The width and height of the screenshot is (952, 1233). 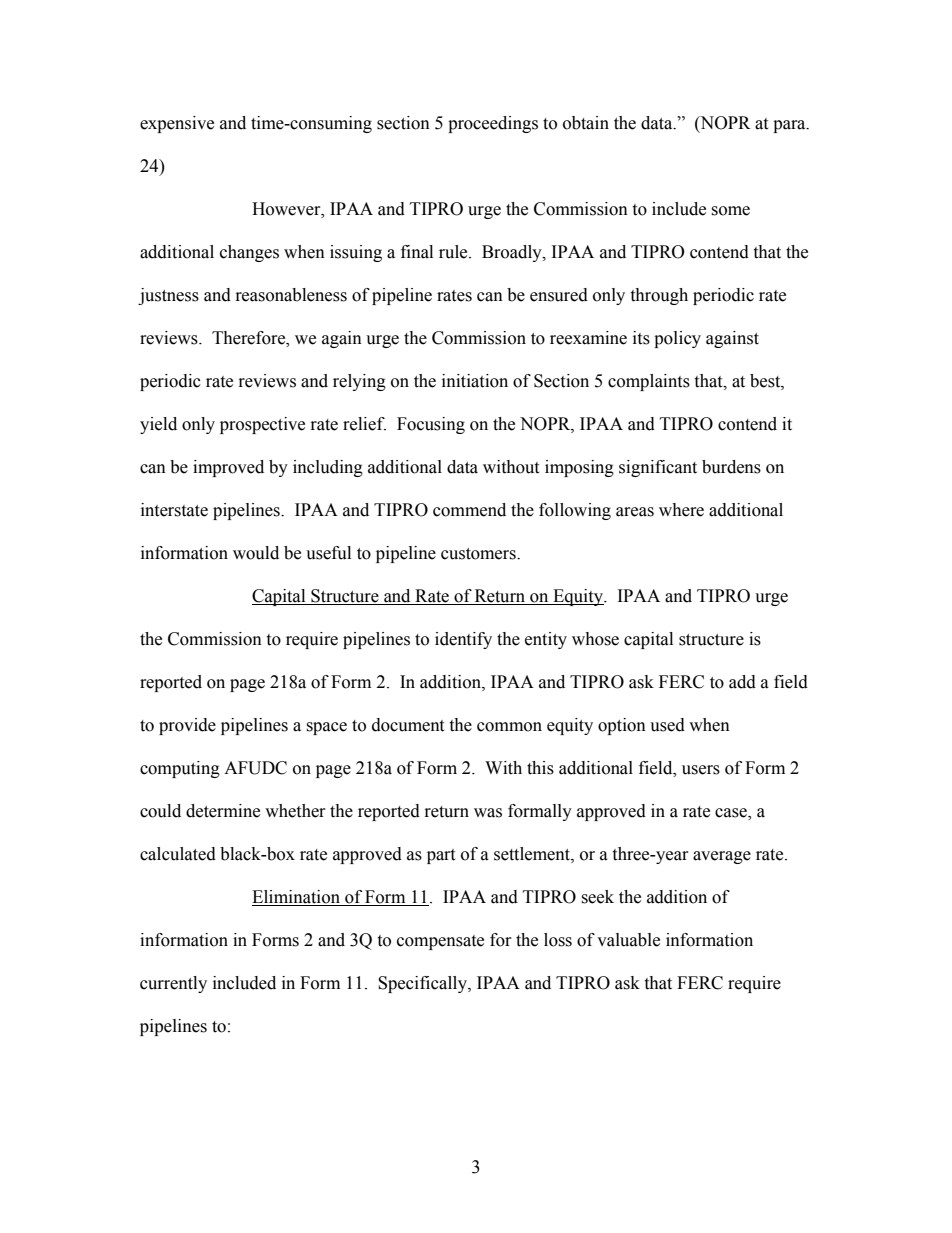 I want to click on common, so click(x=509, y=727).
